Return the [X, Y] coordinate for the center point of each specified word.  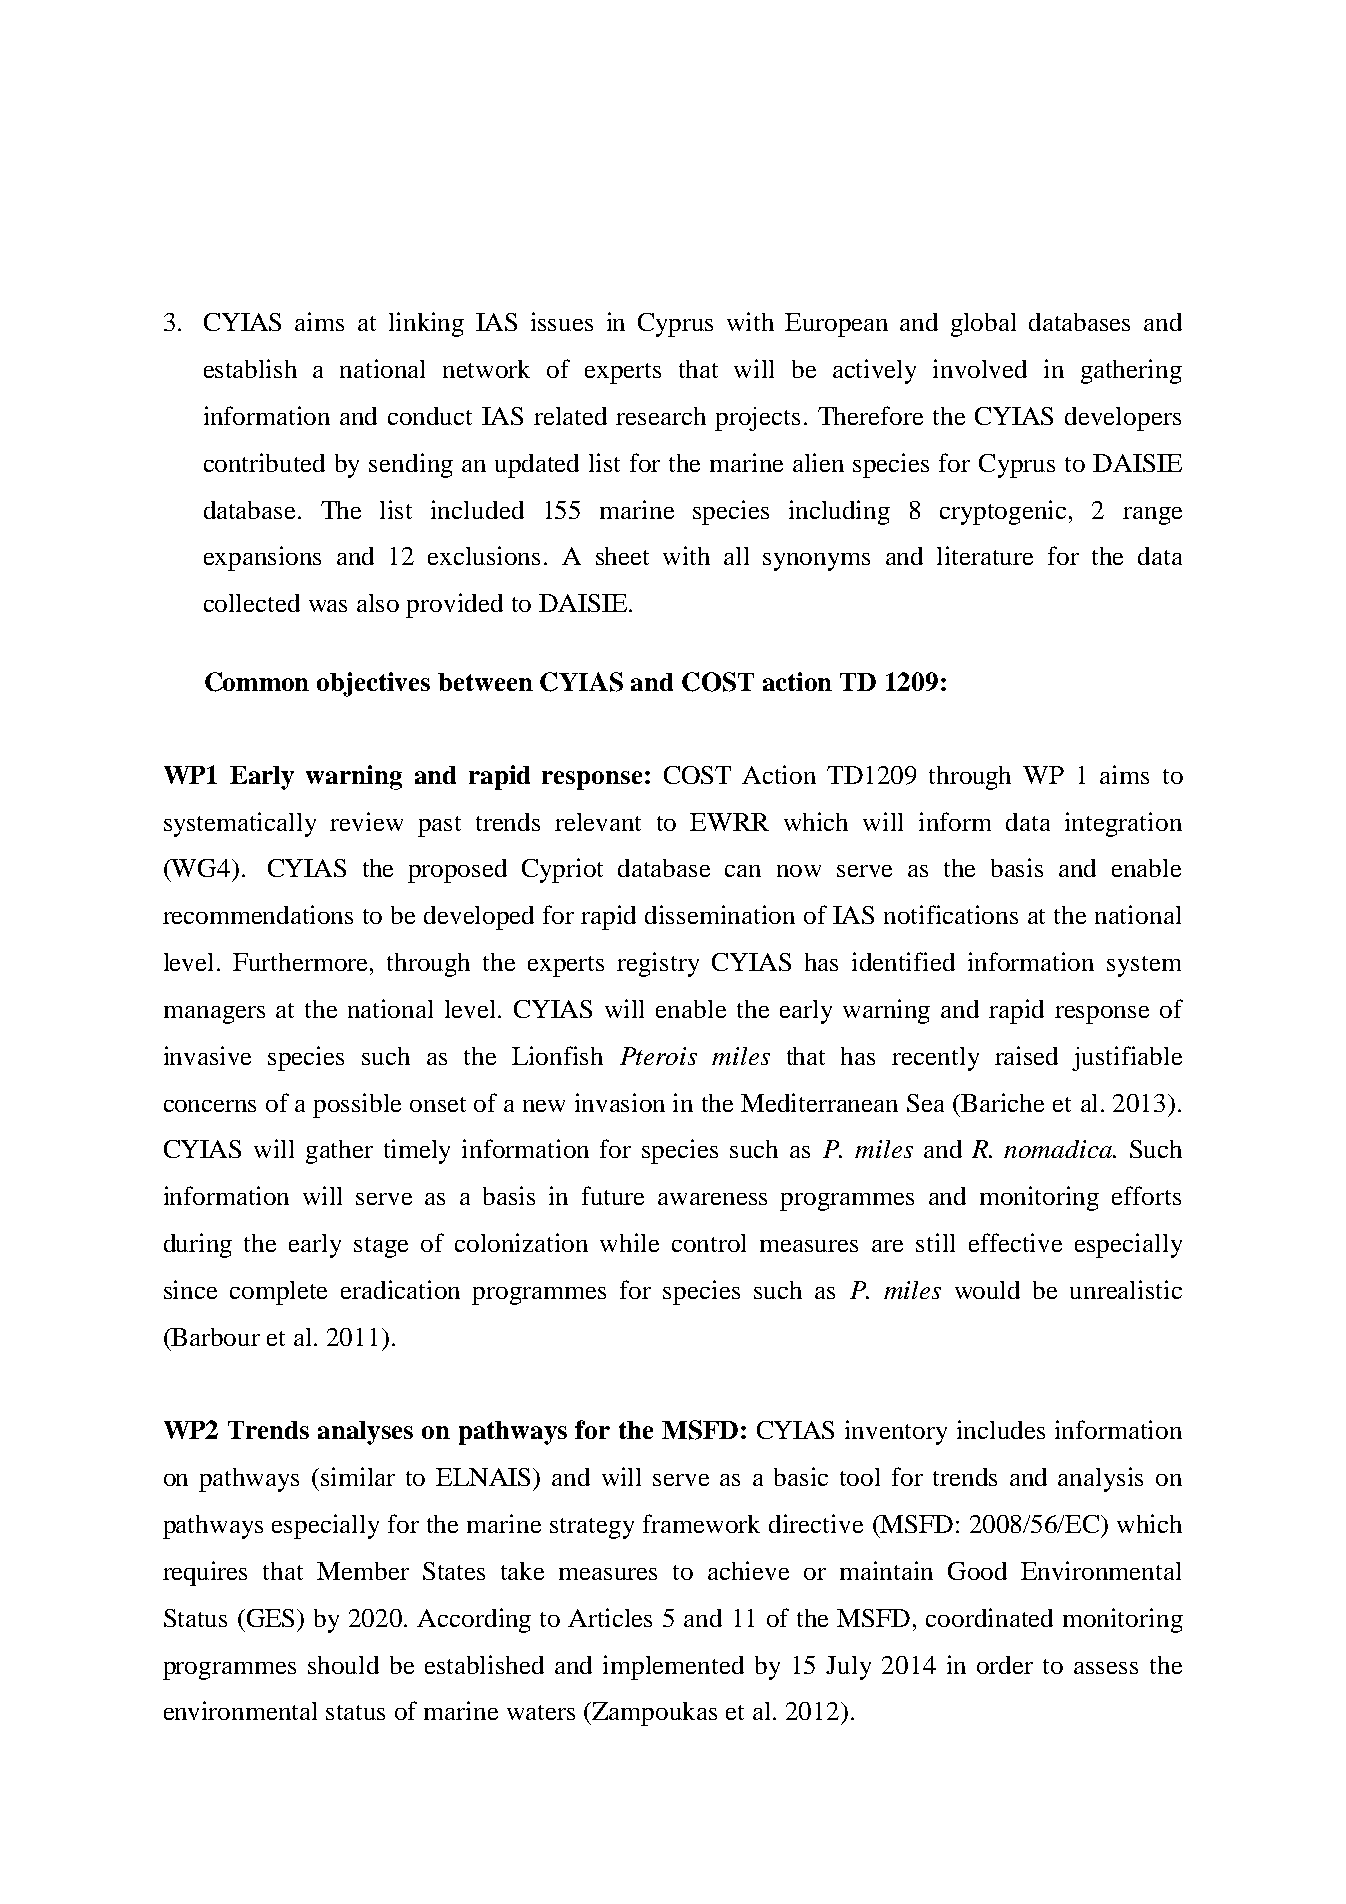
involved [980, 368]
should [343, 1665]
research [661, 416]
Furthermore [302, 962]
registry [658, 964]
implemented [673, 1667]
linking [426, 324]
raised [1026, 1055]
